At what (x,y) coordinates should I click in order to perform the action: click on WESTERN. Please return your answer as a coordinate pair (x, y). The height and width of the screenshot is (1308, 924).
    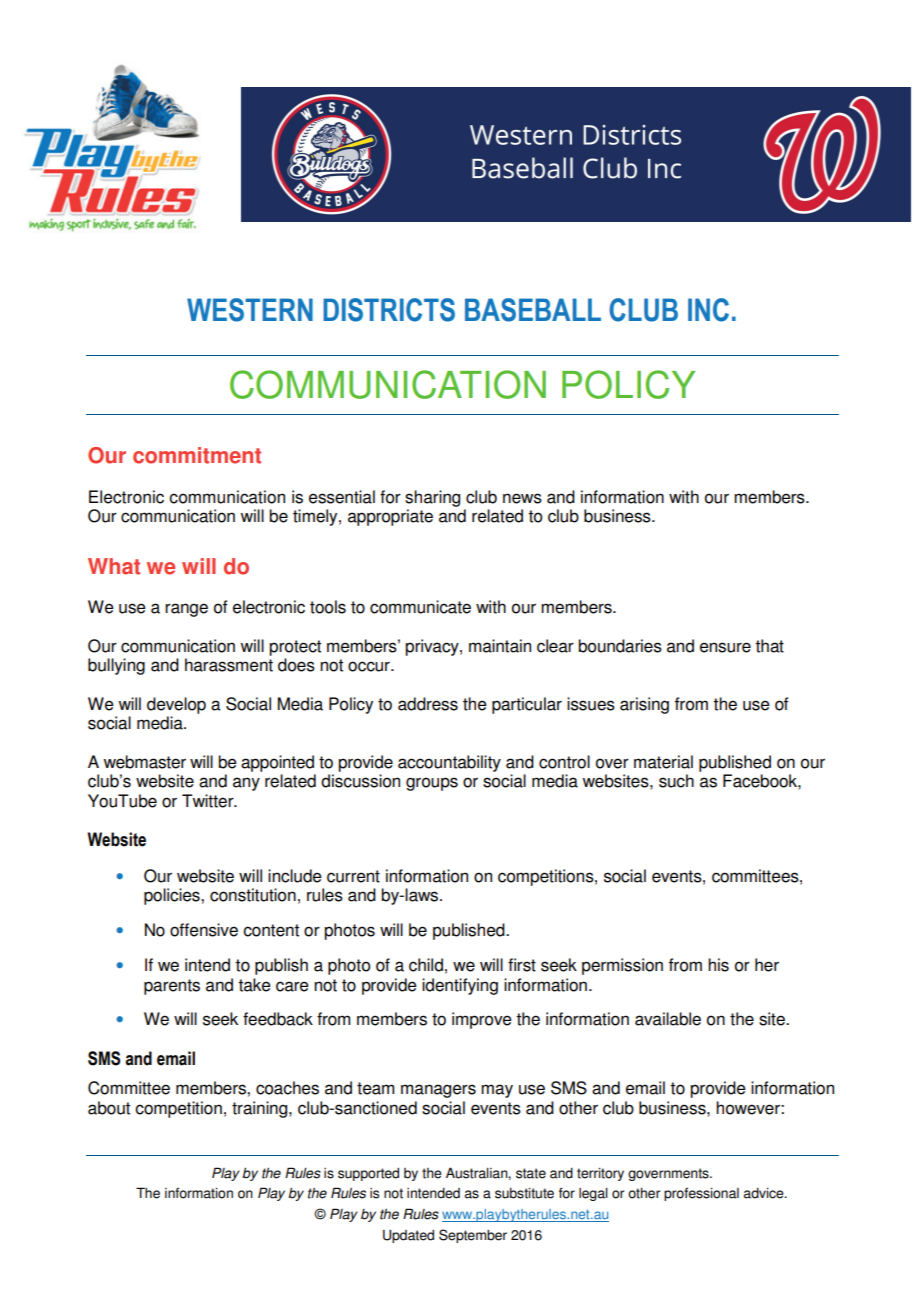
    Looking at the image, I should click on (250, 310).
